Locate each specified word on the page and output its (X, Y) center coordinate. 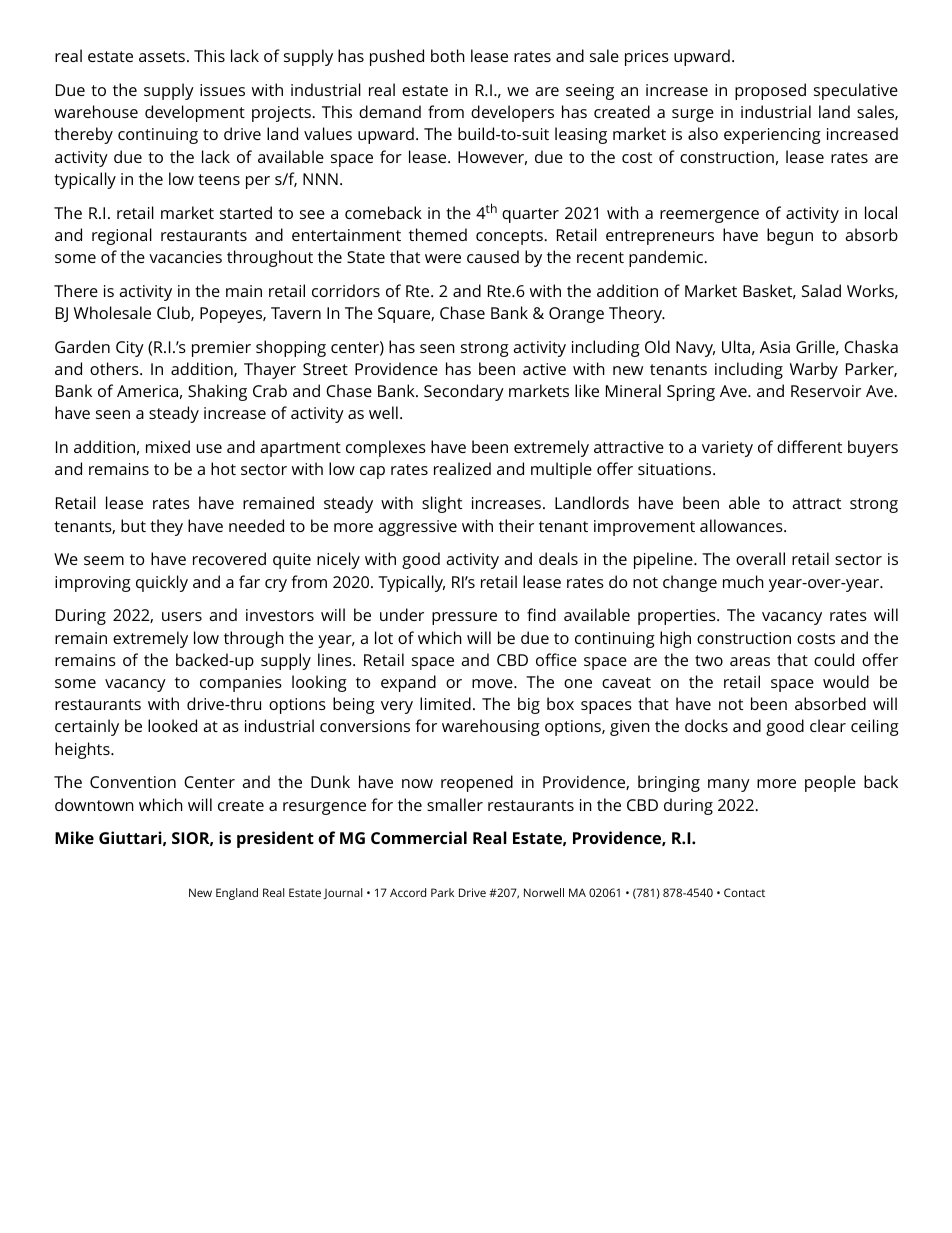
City (130, 349)
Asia (775, 347)
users (182, 616)
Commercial (419, 837)
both (448, 55)
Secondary (464, 392)
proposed (770, 91)
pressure (464, 618)
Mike (74, 837)
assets (162, 56)
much (743, 581)
